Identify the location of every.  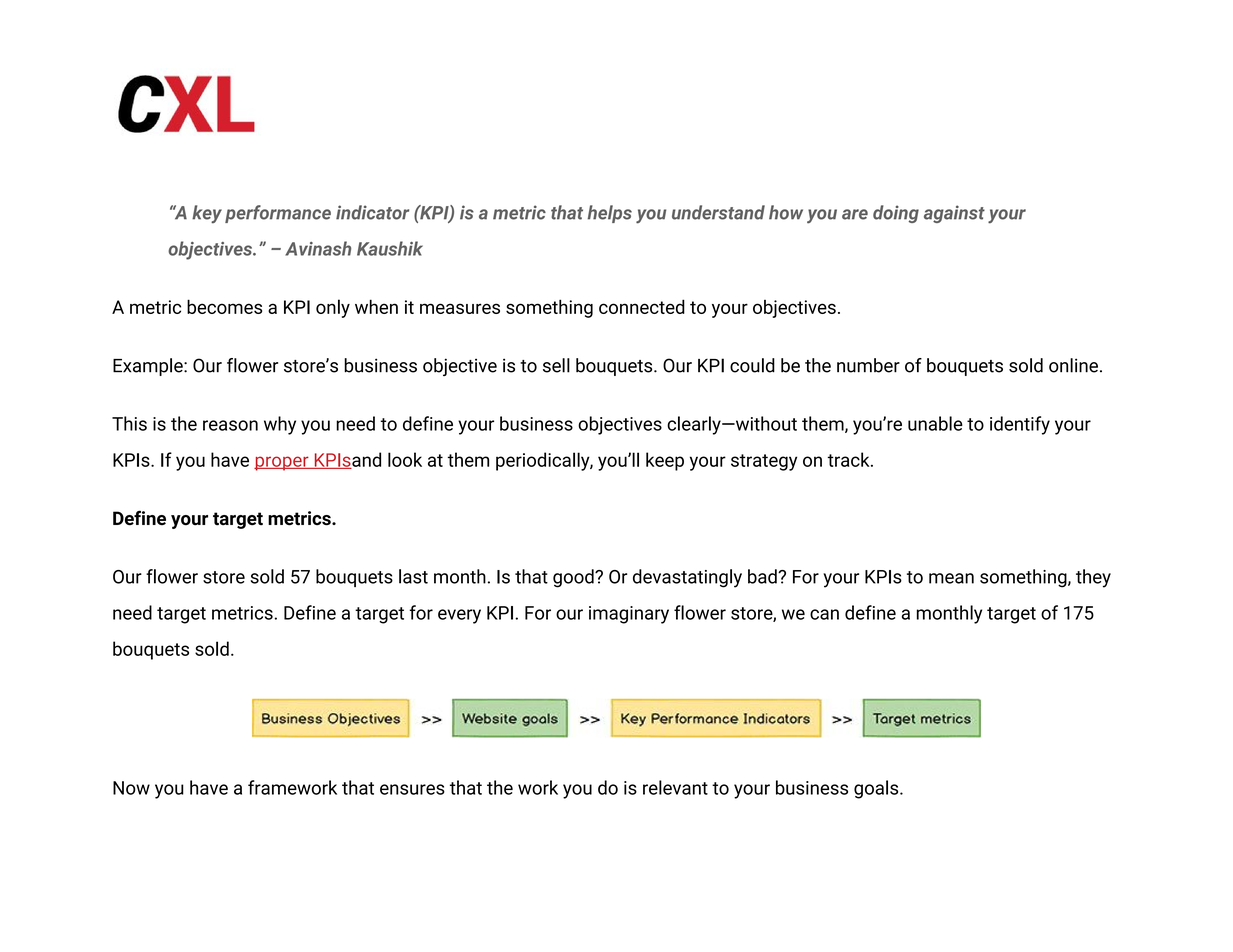
(459, 616).
